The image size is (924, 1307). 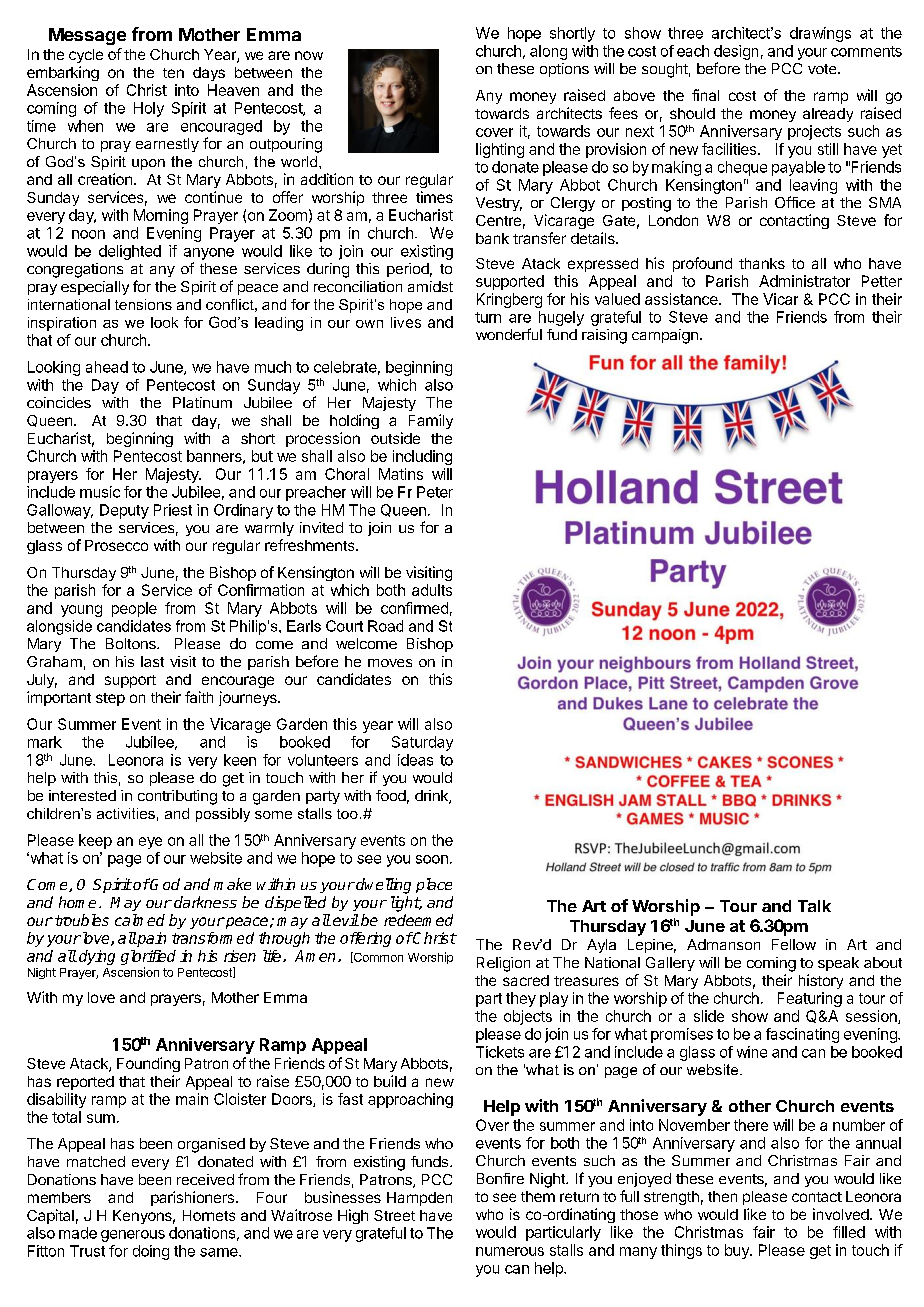 What do you see at coordinates (414, 608) in the page?
I see `confirmed` at bounding box center [414, 608].
